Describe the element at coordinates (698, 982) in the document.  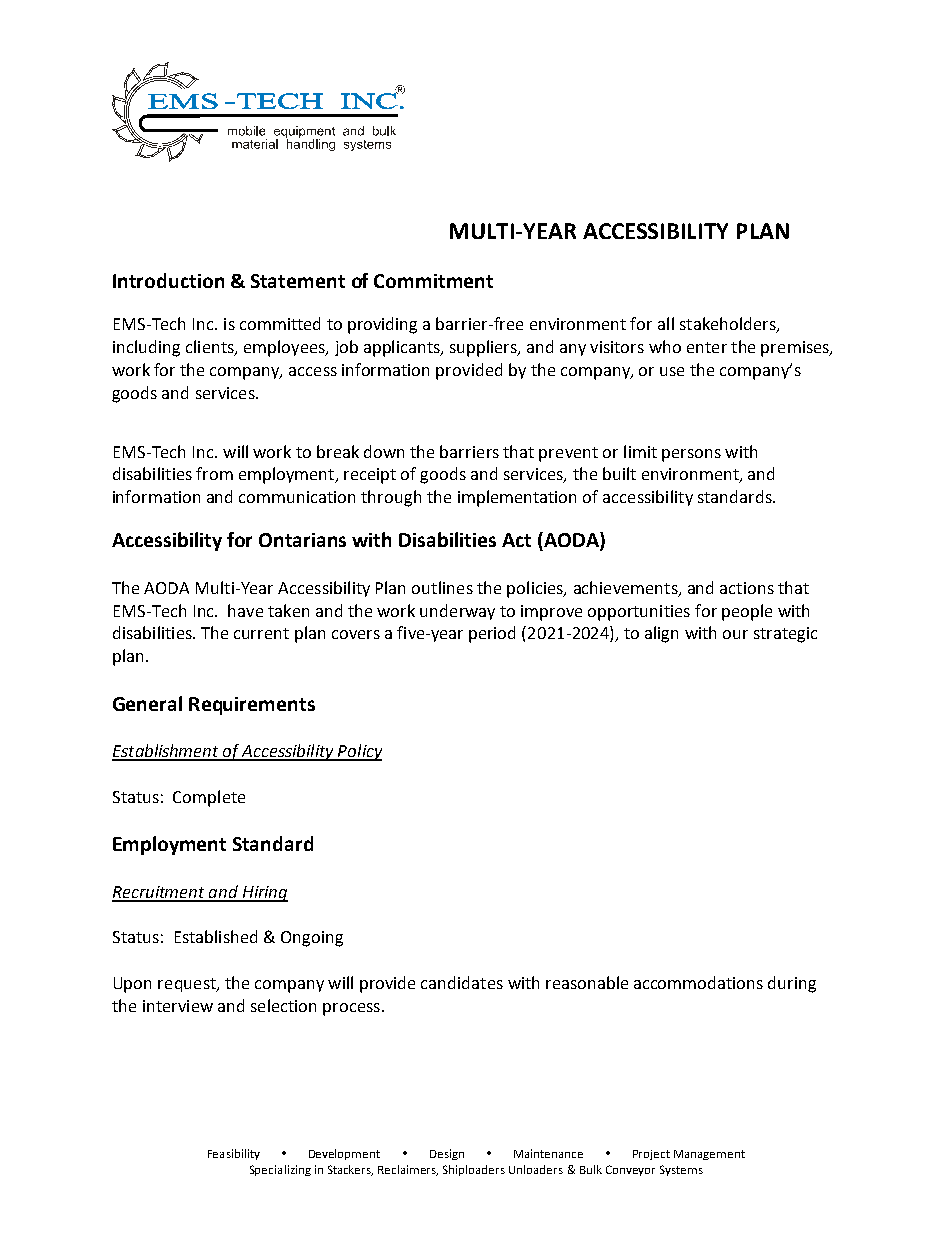
I see `accommodations` at that location.
